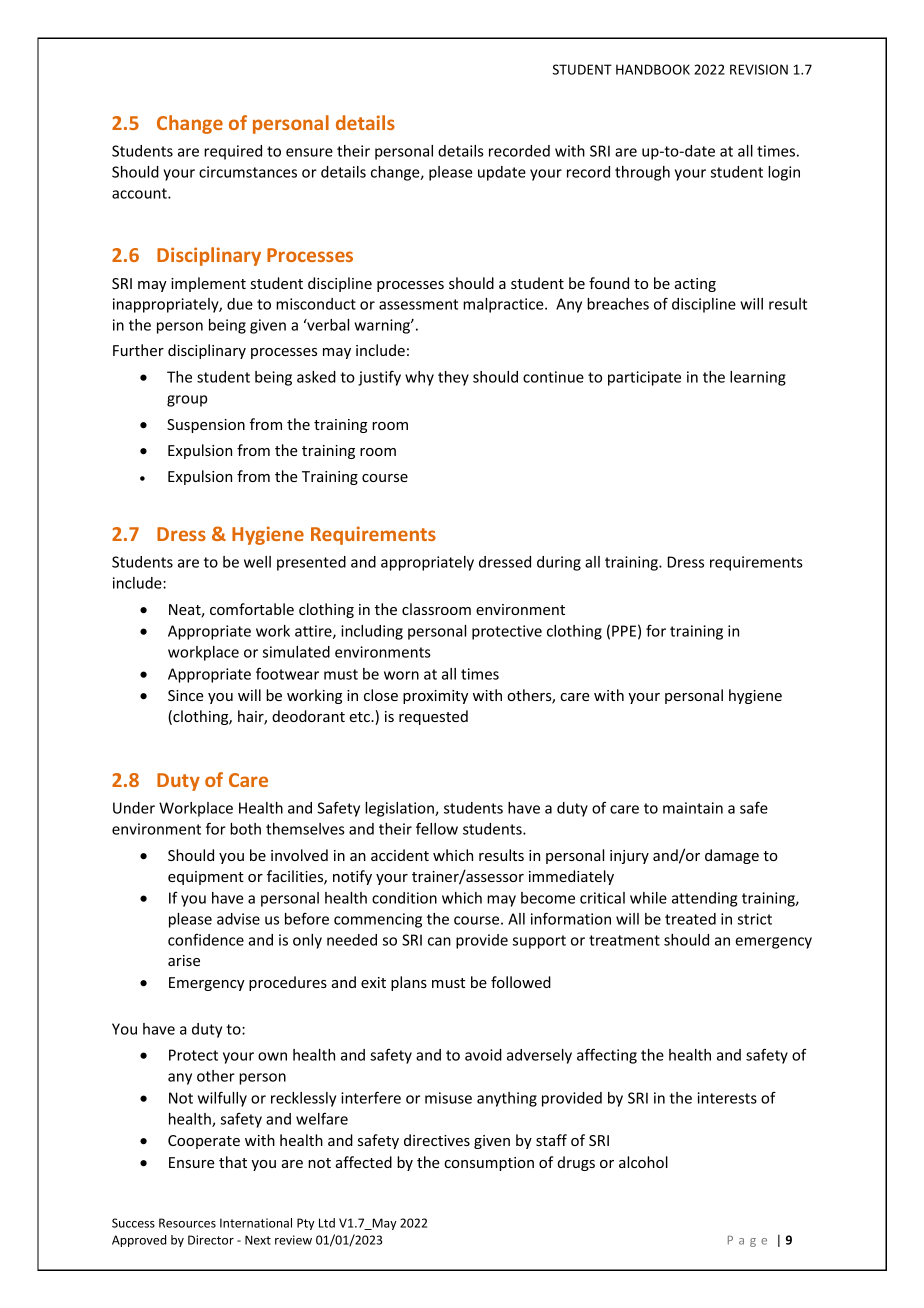 The height and width of the image is (1308, 924). What do you see at coordinates (187, 1223) in the image?
I see `Resources` at bounding box center [187, 1223].
